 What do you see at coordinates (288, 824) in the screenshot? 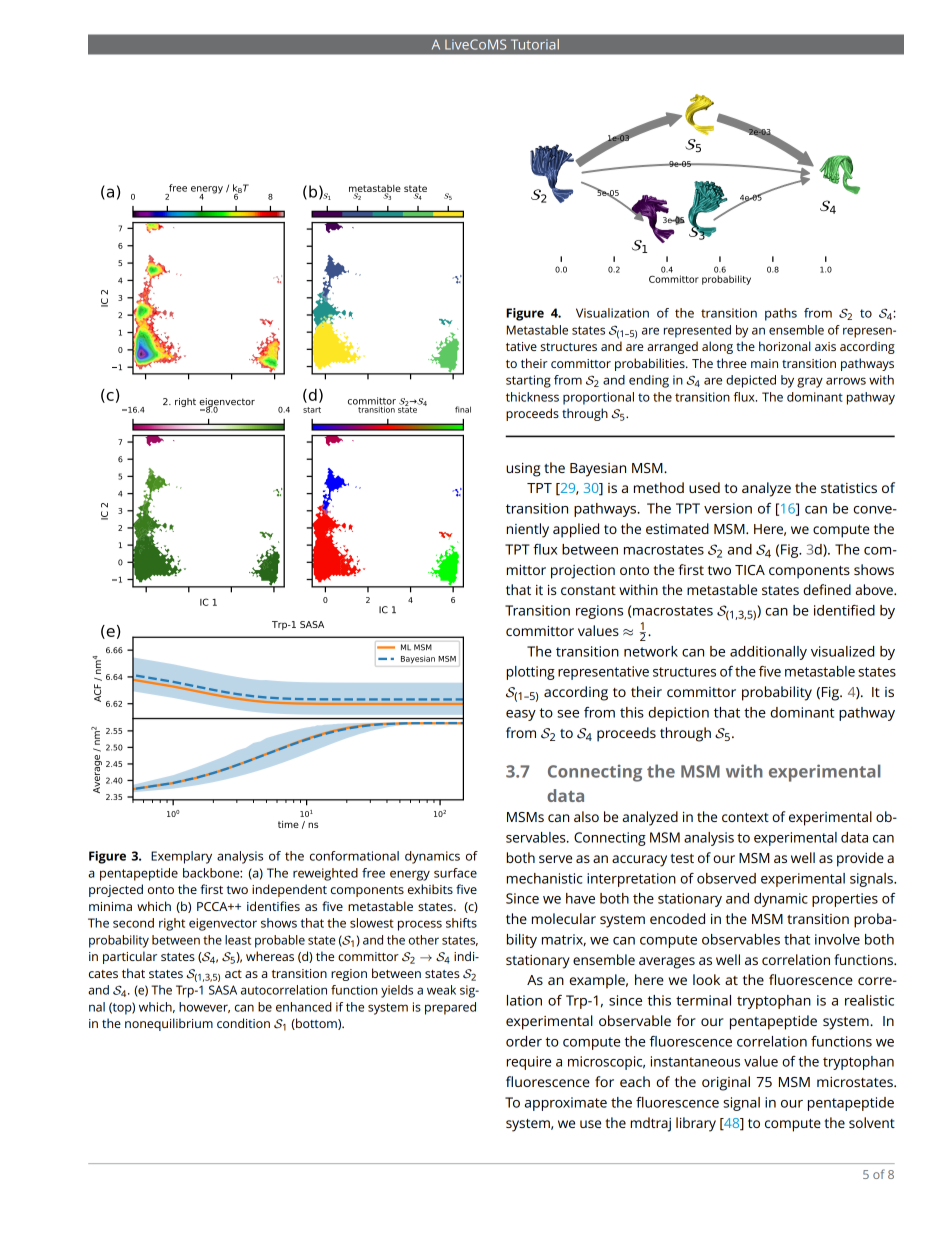
I see `time` at bounding box center [288, 824].
